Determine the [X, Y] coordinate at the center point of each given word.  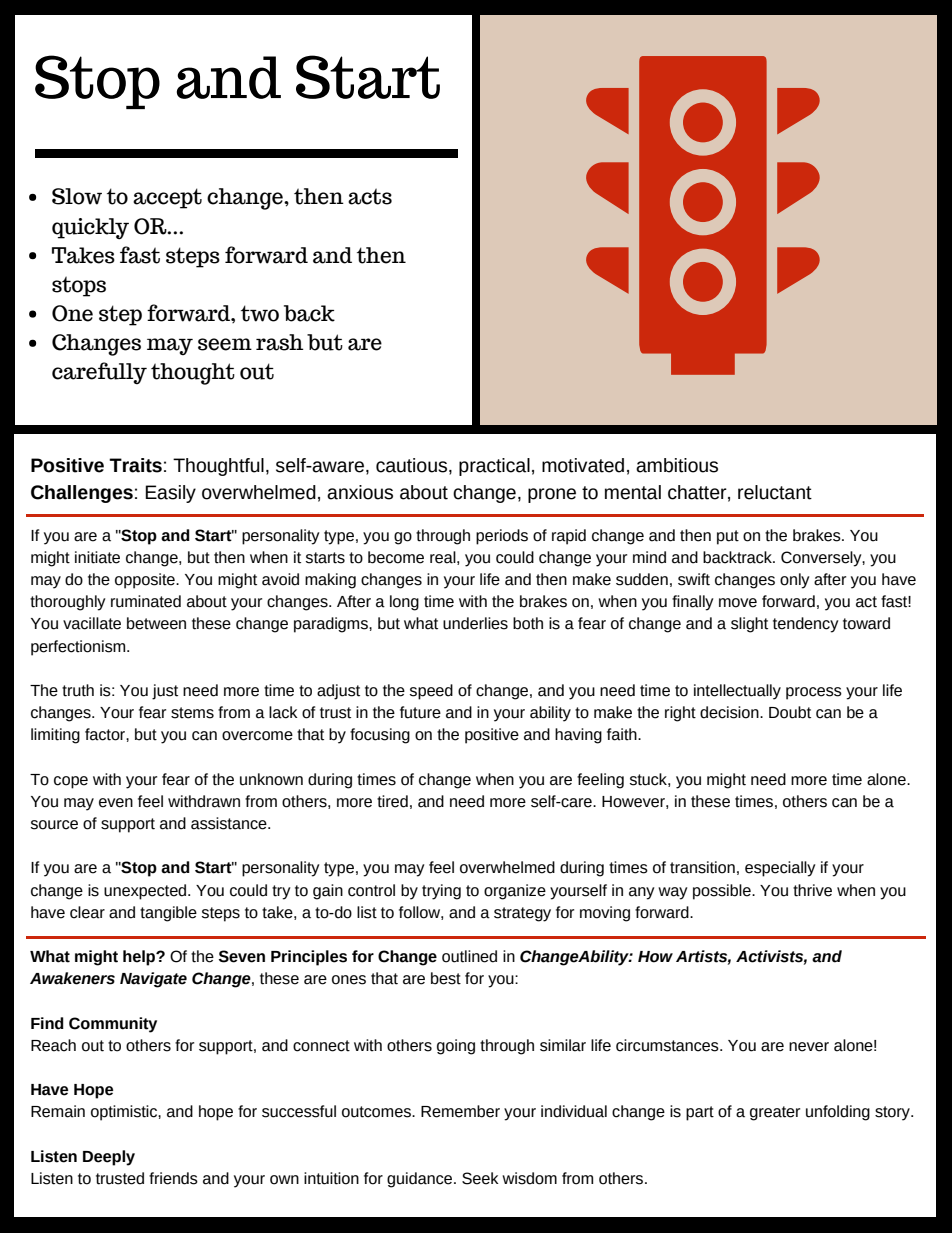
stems [192, 713]
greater [775, 1113]
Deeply [109, 1158]
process [814, 693]
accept [167, 198]
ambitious [677, 465]
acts [370, 196]
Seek [480, 1178]
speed [431, 692]
